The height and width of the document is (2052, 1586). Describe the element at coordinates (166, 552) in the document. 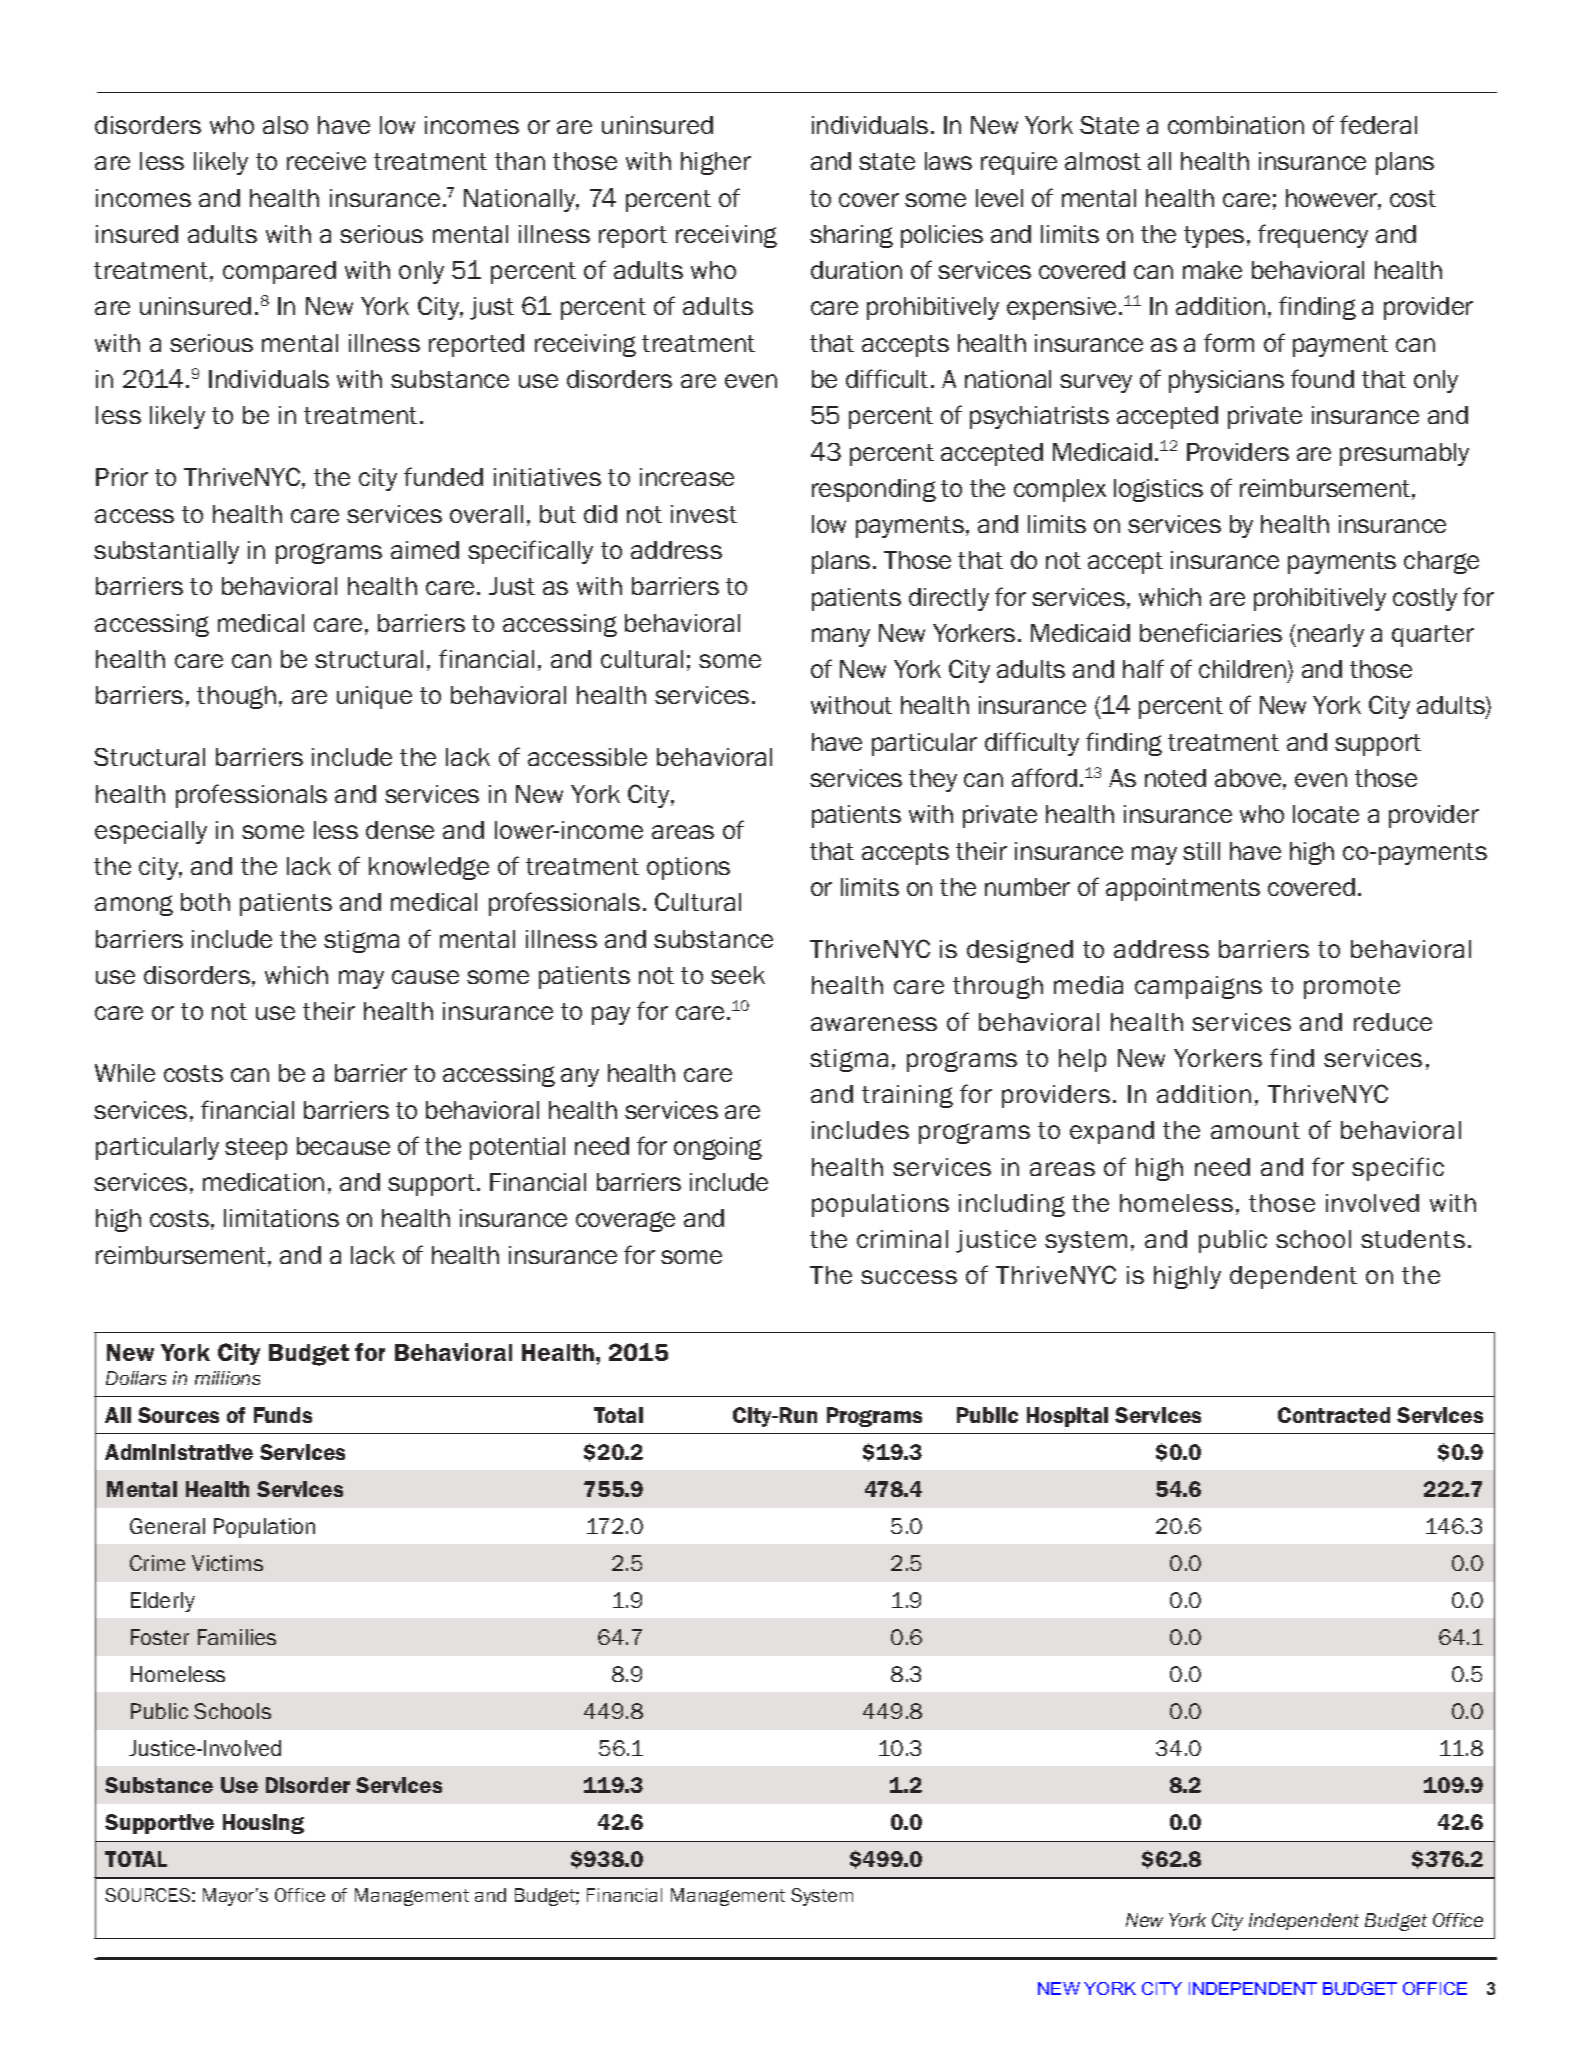

I see `substantially` at that location.
